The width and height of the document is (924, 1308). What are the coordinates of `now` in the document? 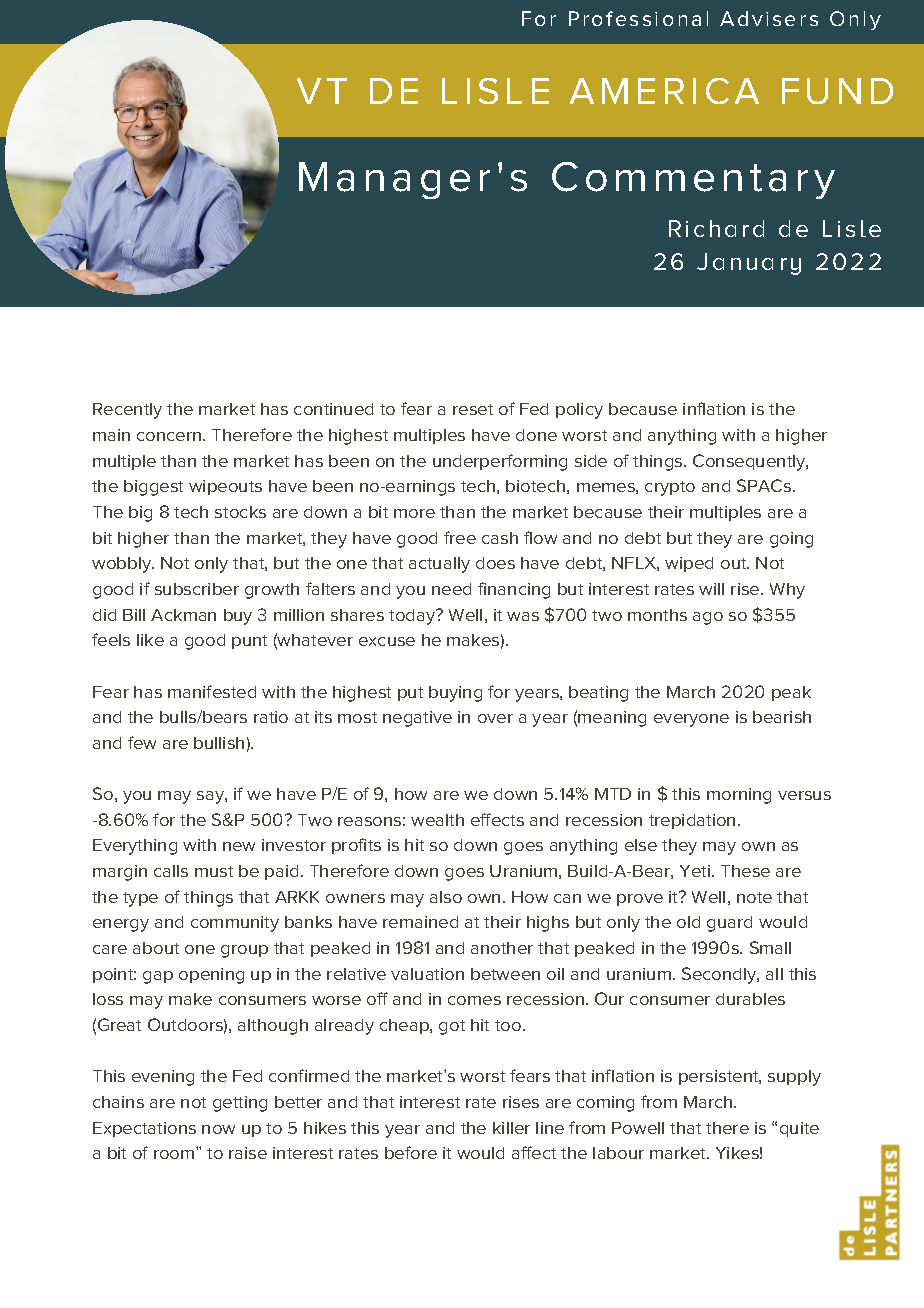 It's located at (218, 1129).
